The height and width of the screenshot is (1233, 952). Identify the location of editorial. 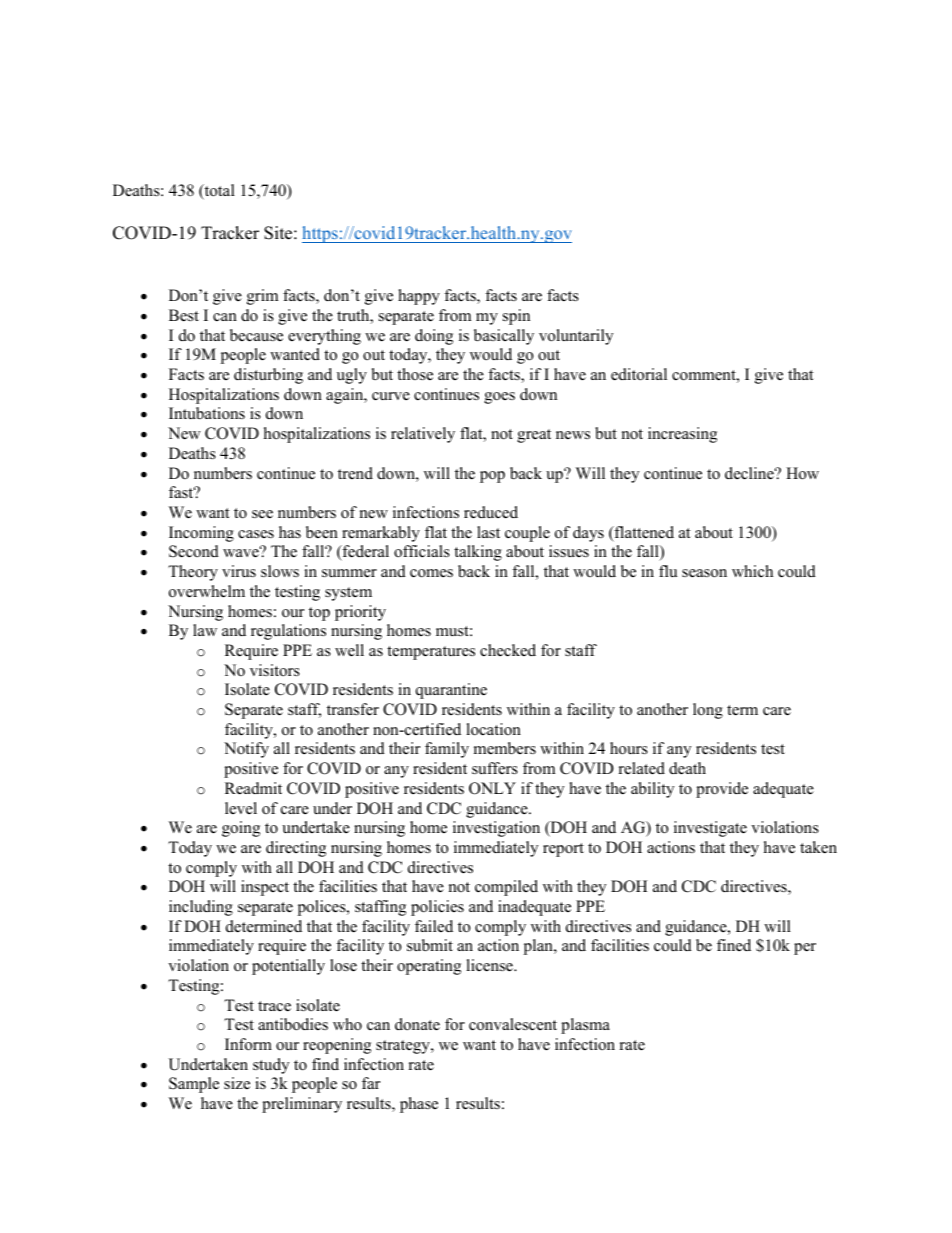
(639, 374).
